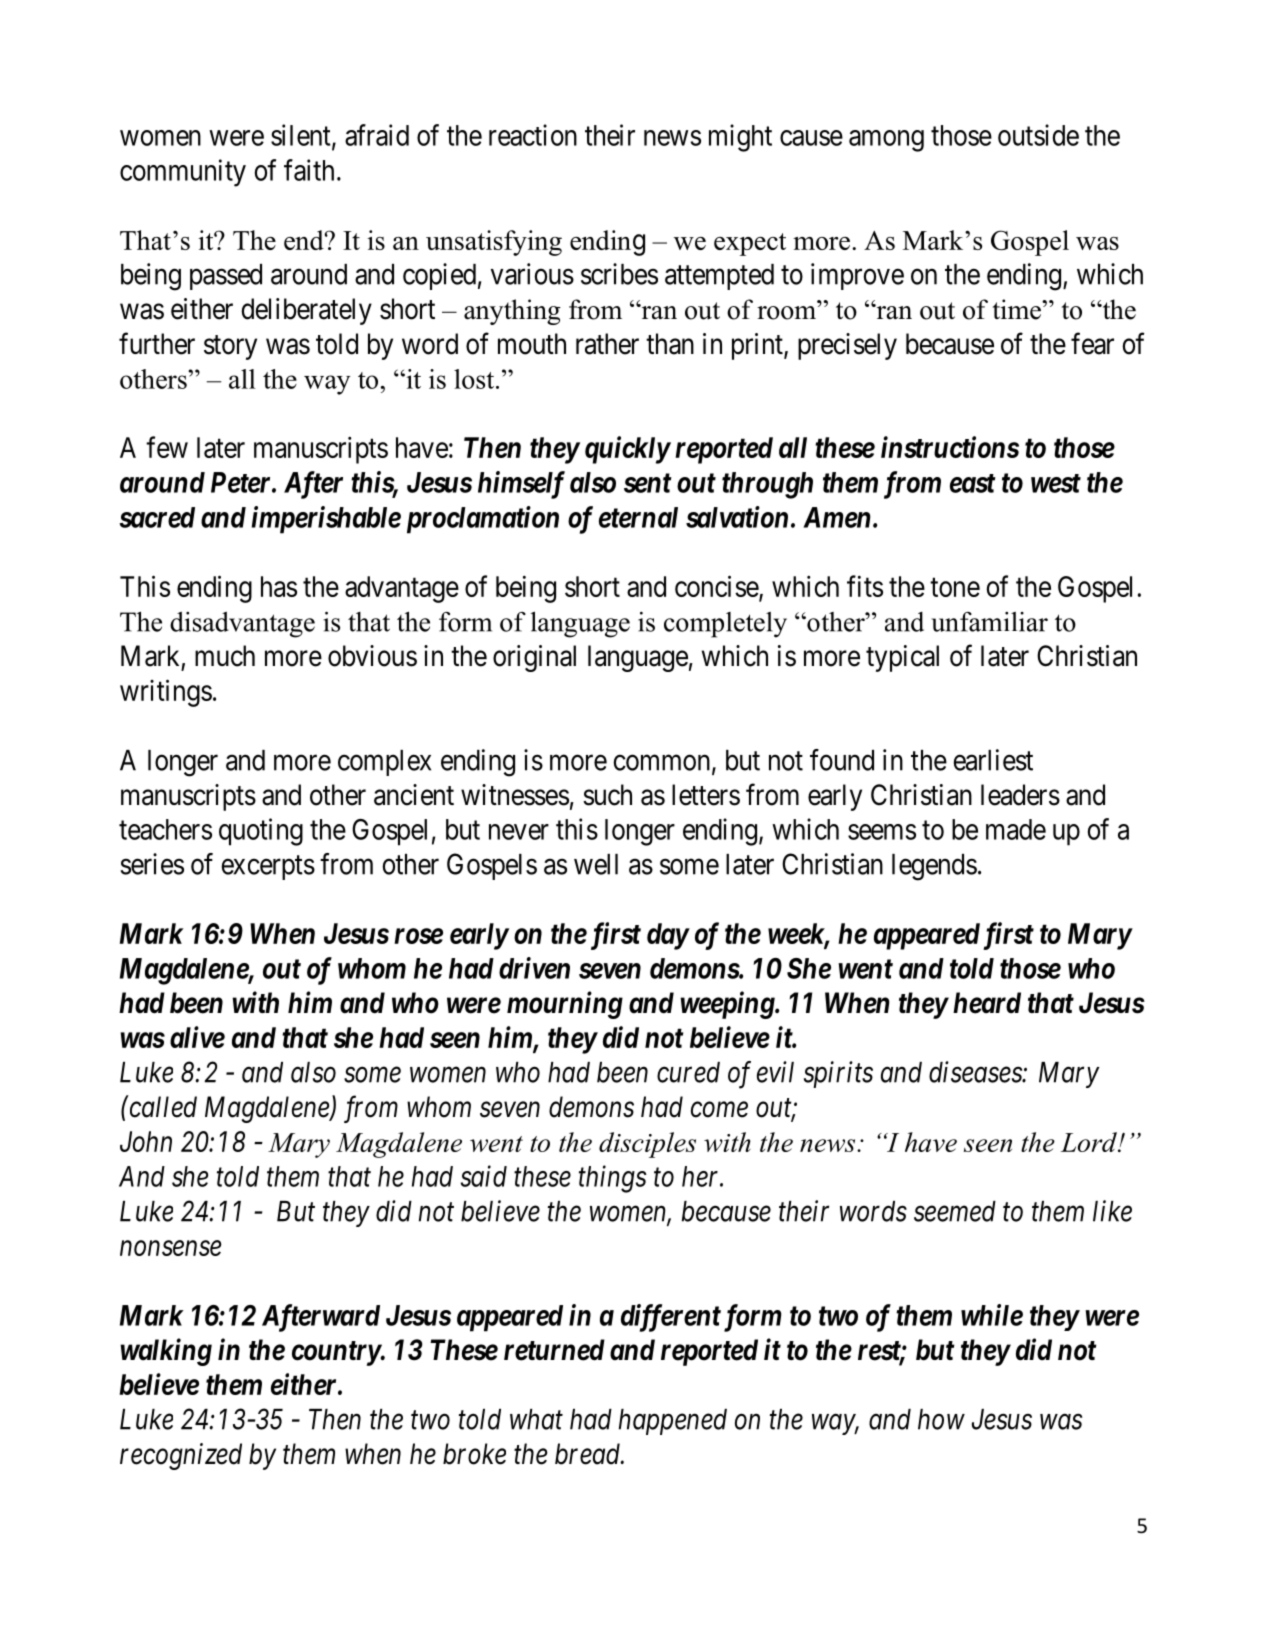 The image size is (1267, 1640). Describe the element at coordinates (1038, 135) in the screenshot. I see `outside` at that location.
